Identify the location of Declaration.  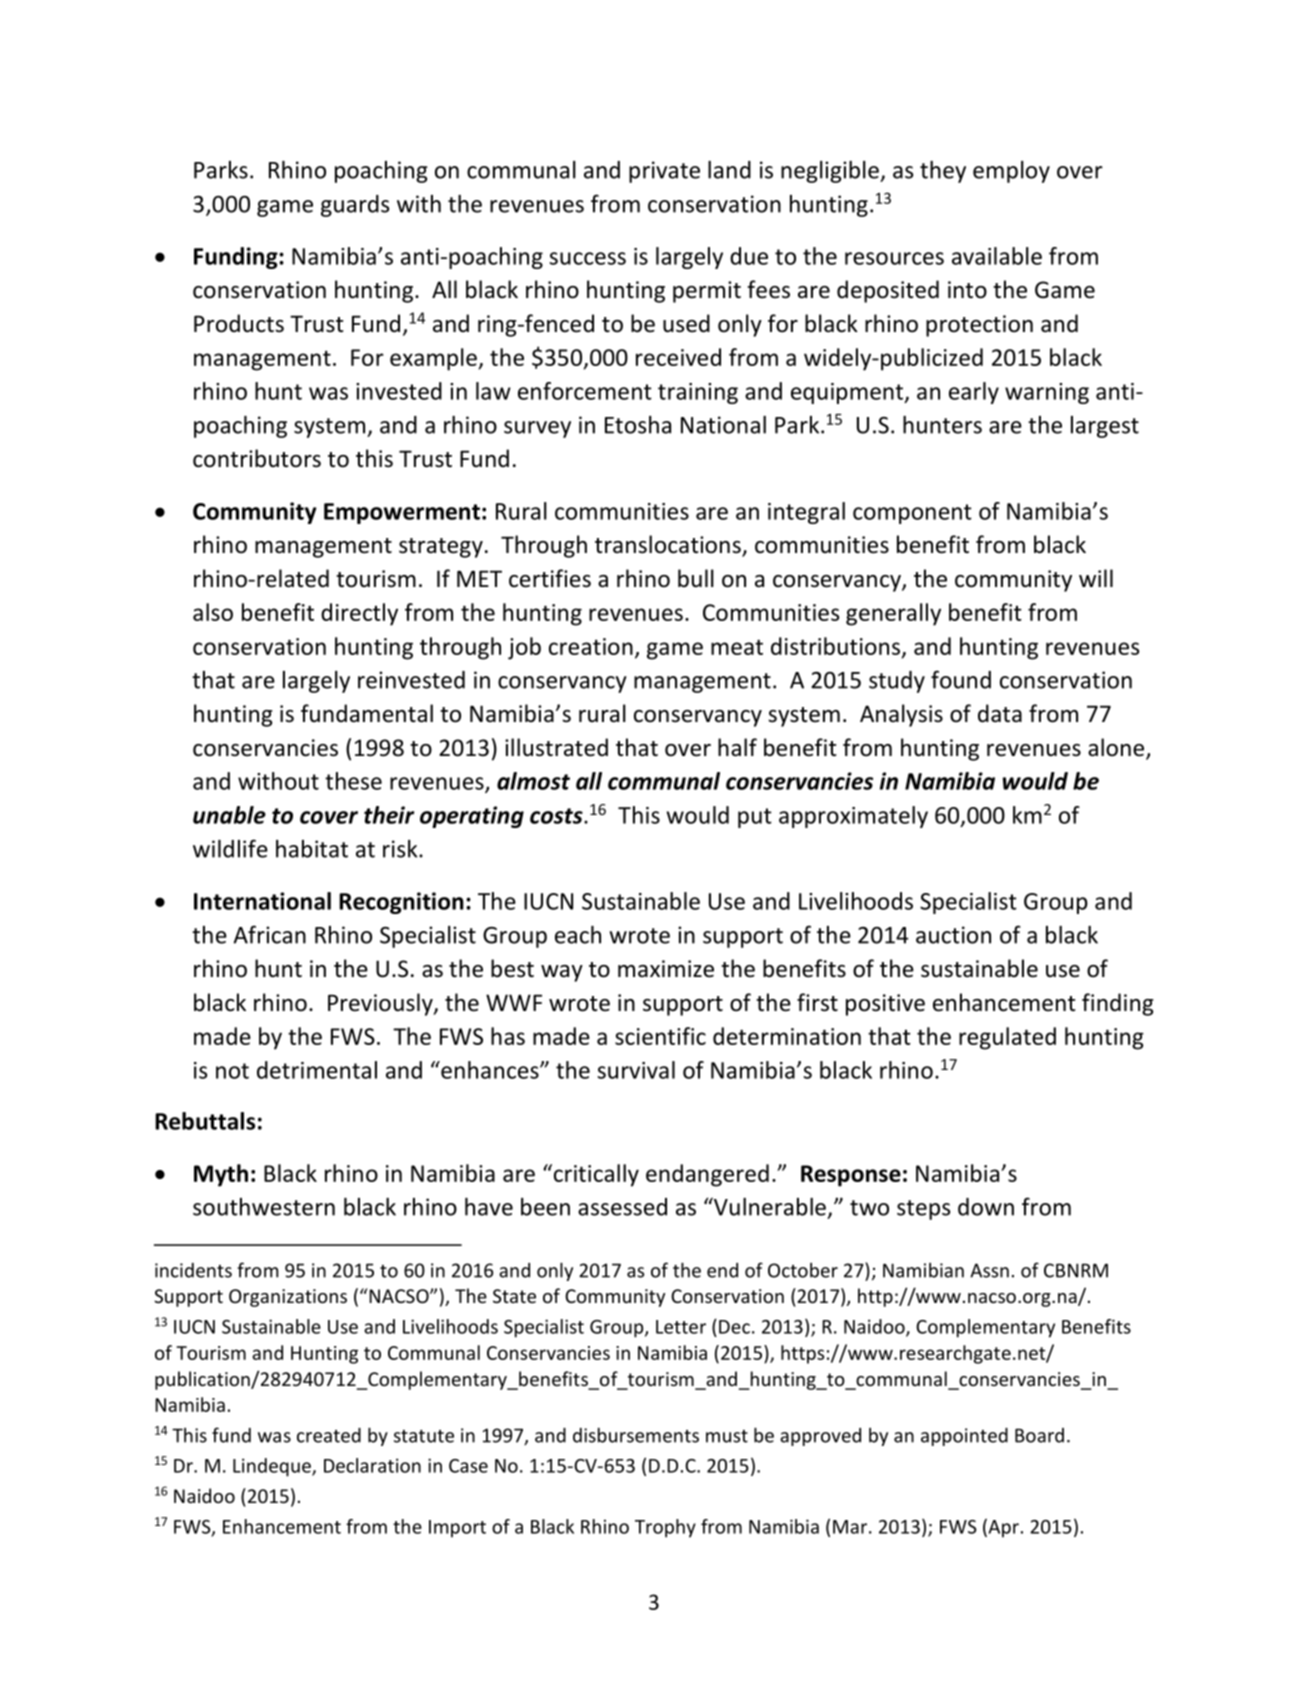
(372, 1465).
